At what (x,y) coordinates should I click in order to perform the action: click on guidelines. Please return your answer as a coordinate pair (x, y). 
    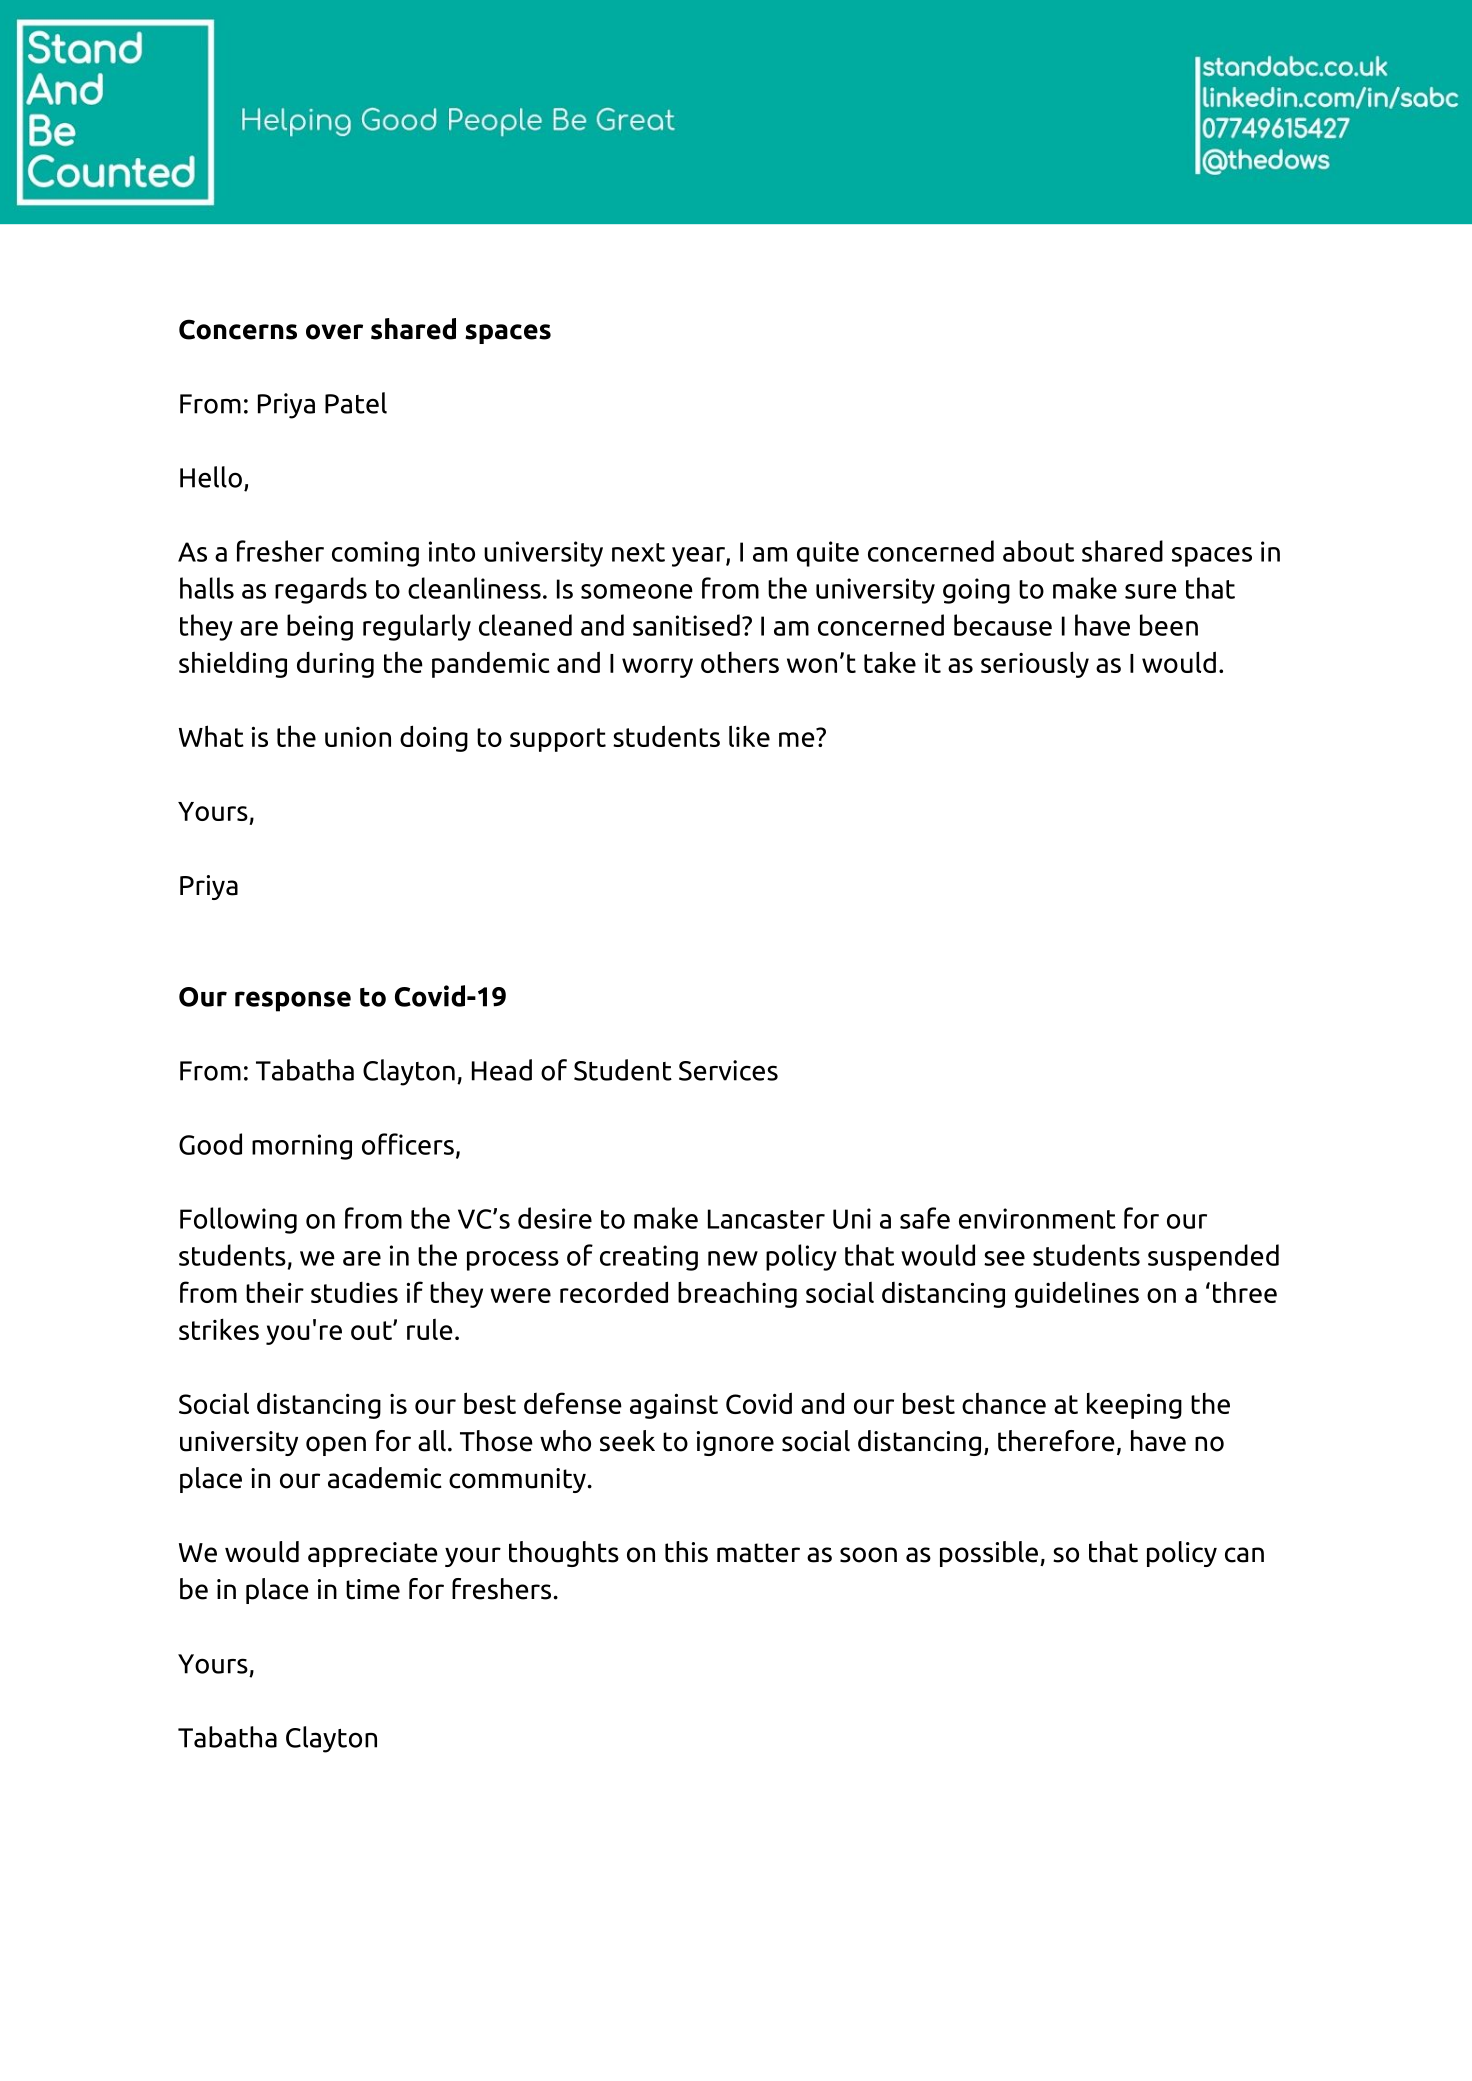
    Looking at the image, I should click on (1077, 1295).
